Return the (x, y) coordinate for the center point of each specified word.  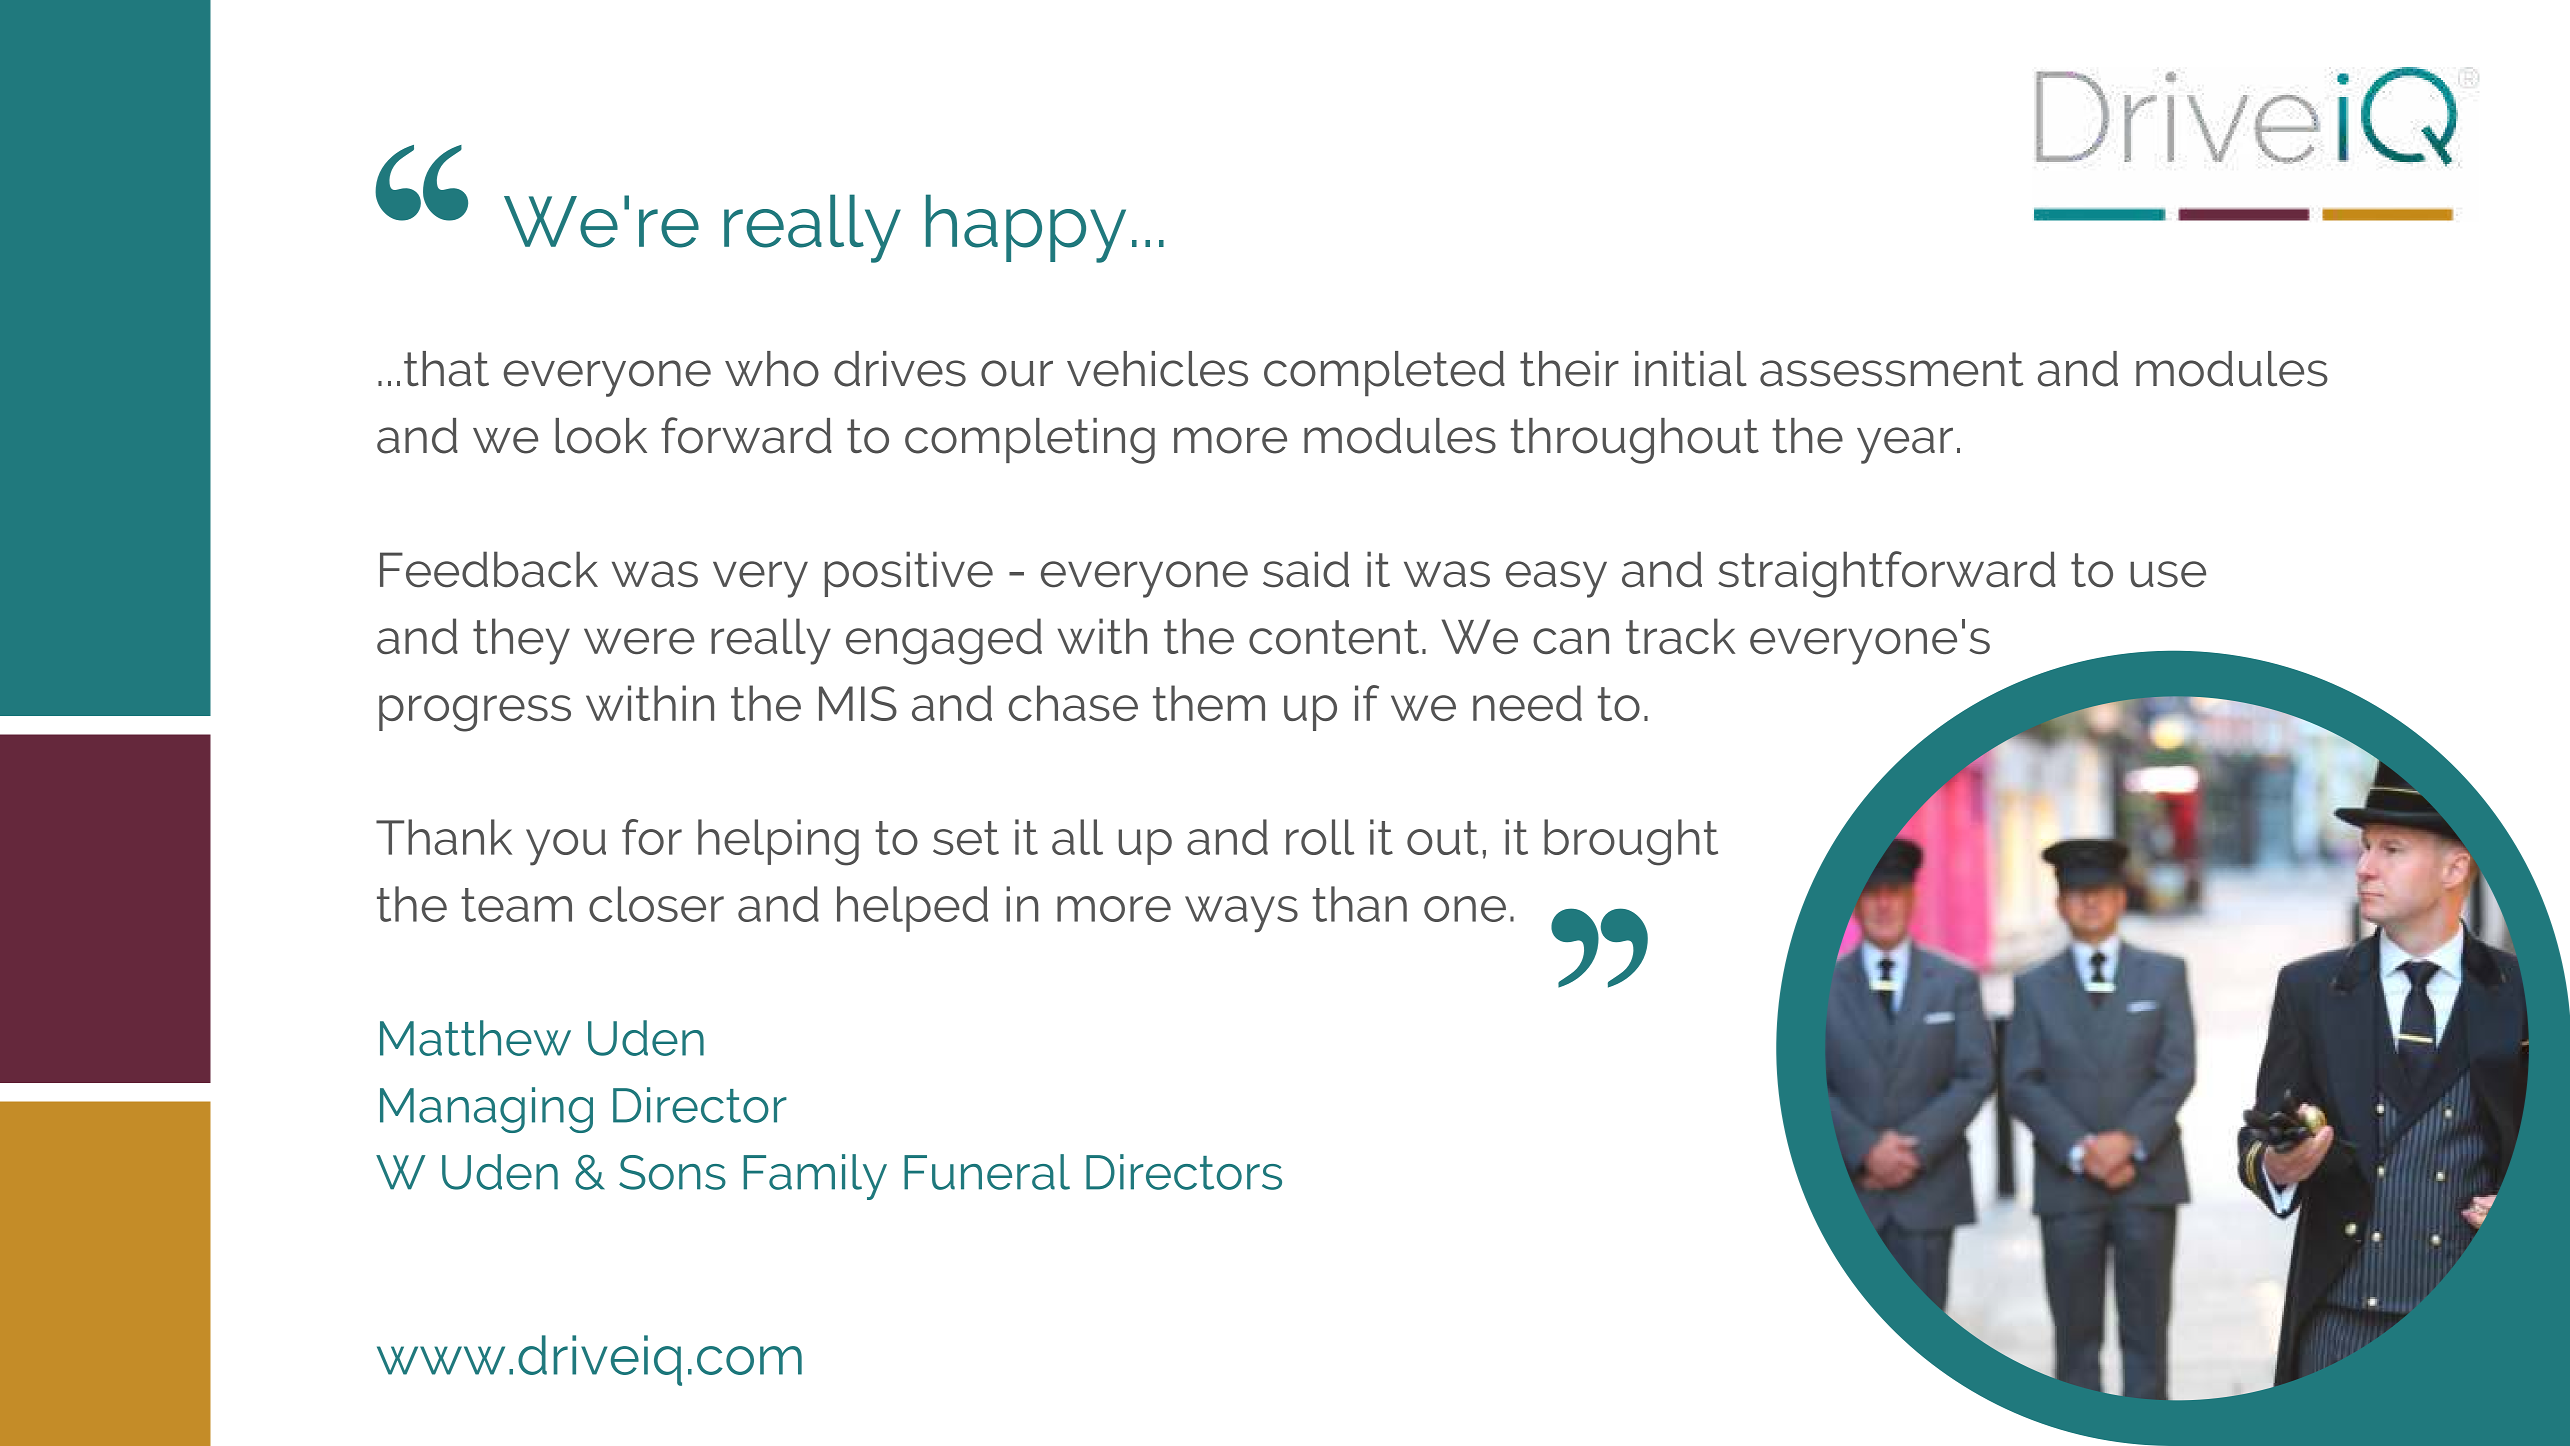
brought (1631, 842)
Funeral (987, 1172)
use (2168, 574)
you (566, 847)
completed (1384, 373)
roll (1320, 837)
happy (1026, 228)
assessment (1891, 369)
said (1306, 569)
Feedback (489, 569)
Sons (672, 1172)
